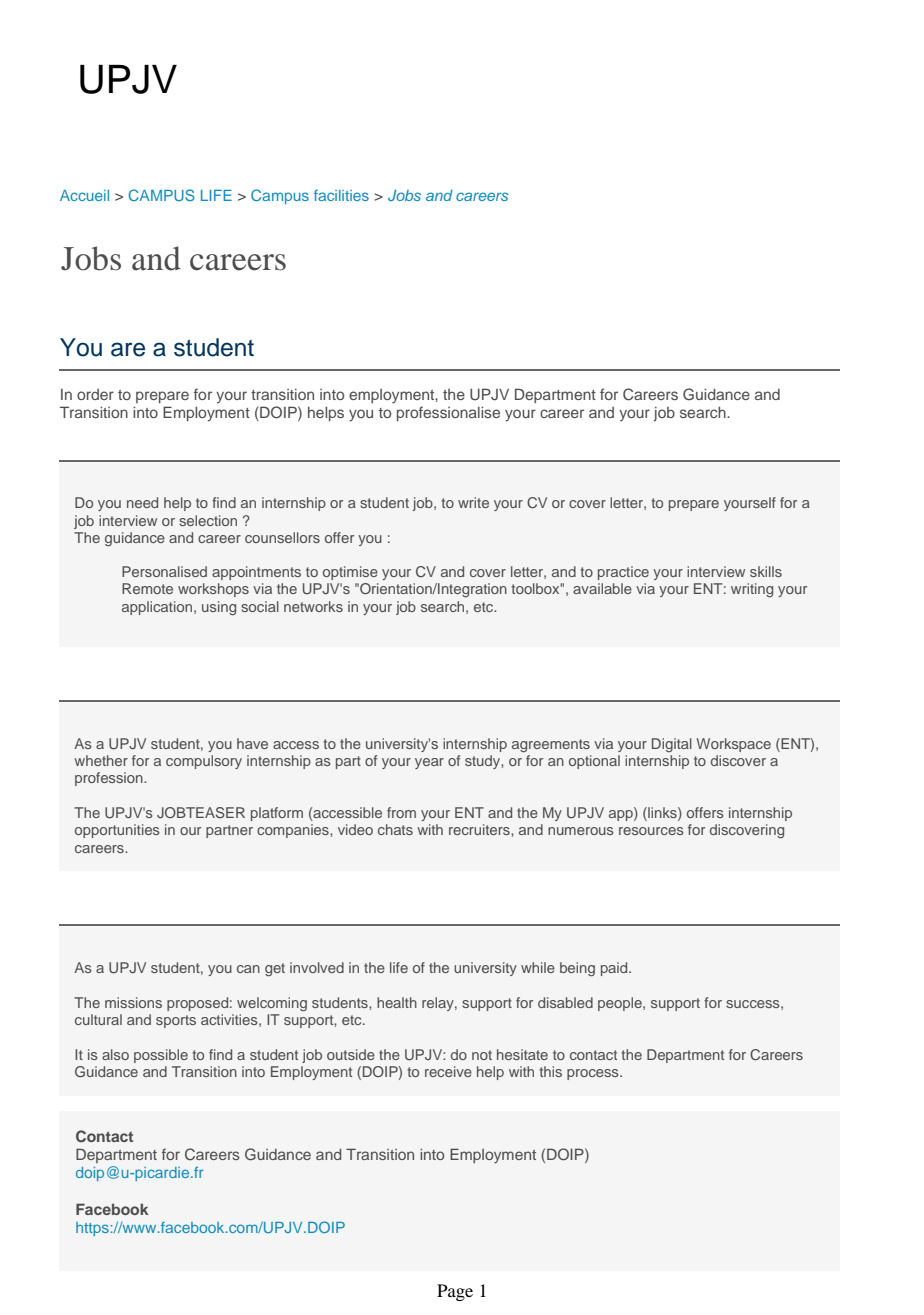  I want to click on Personalised, so click(164, 571).
